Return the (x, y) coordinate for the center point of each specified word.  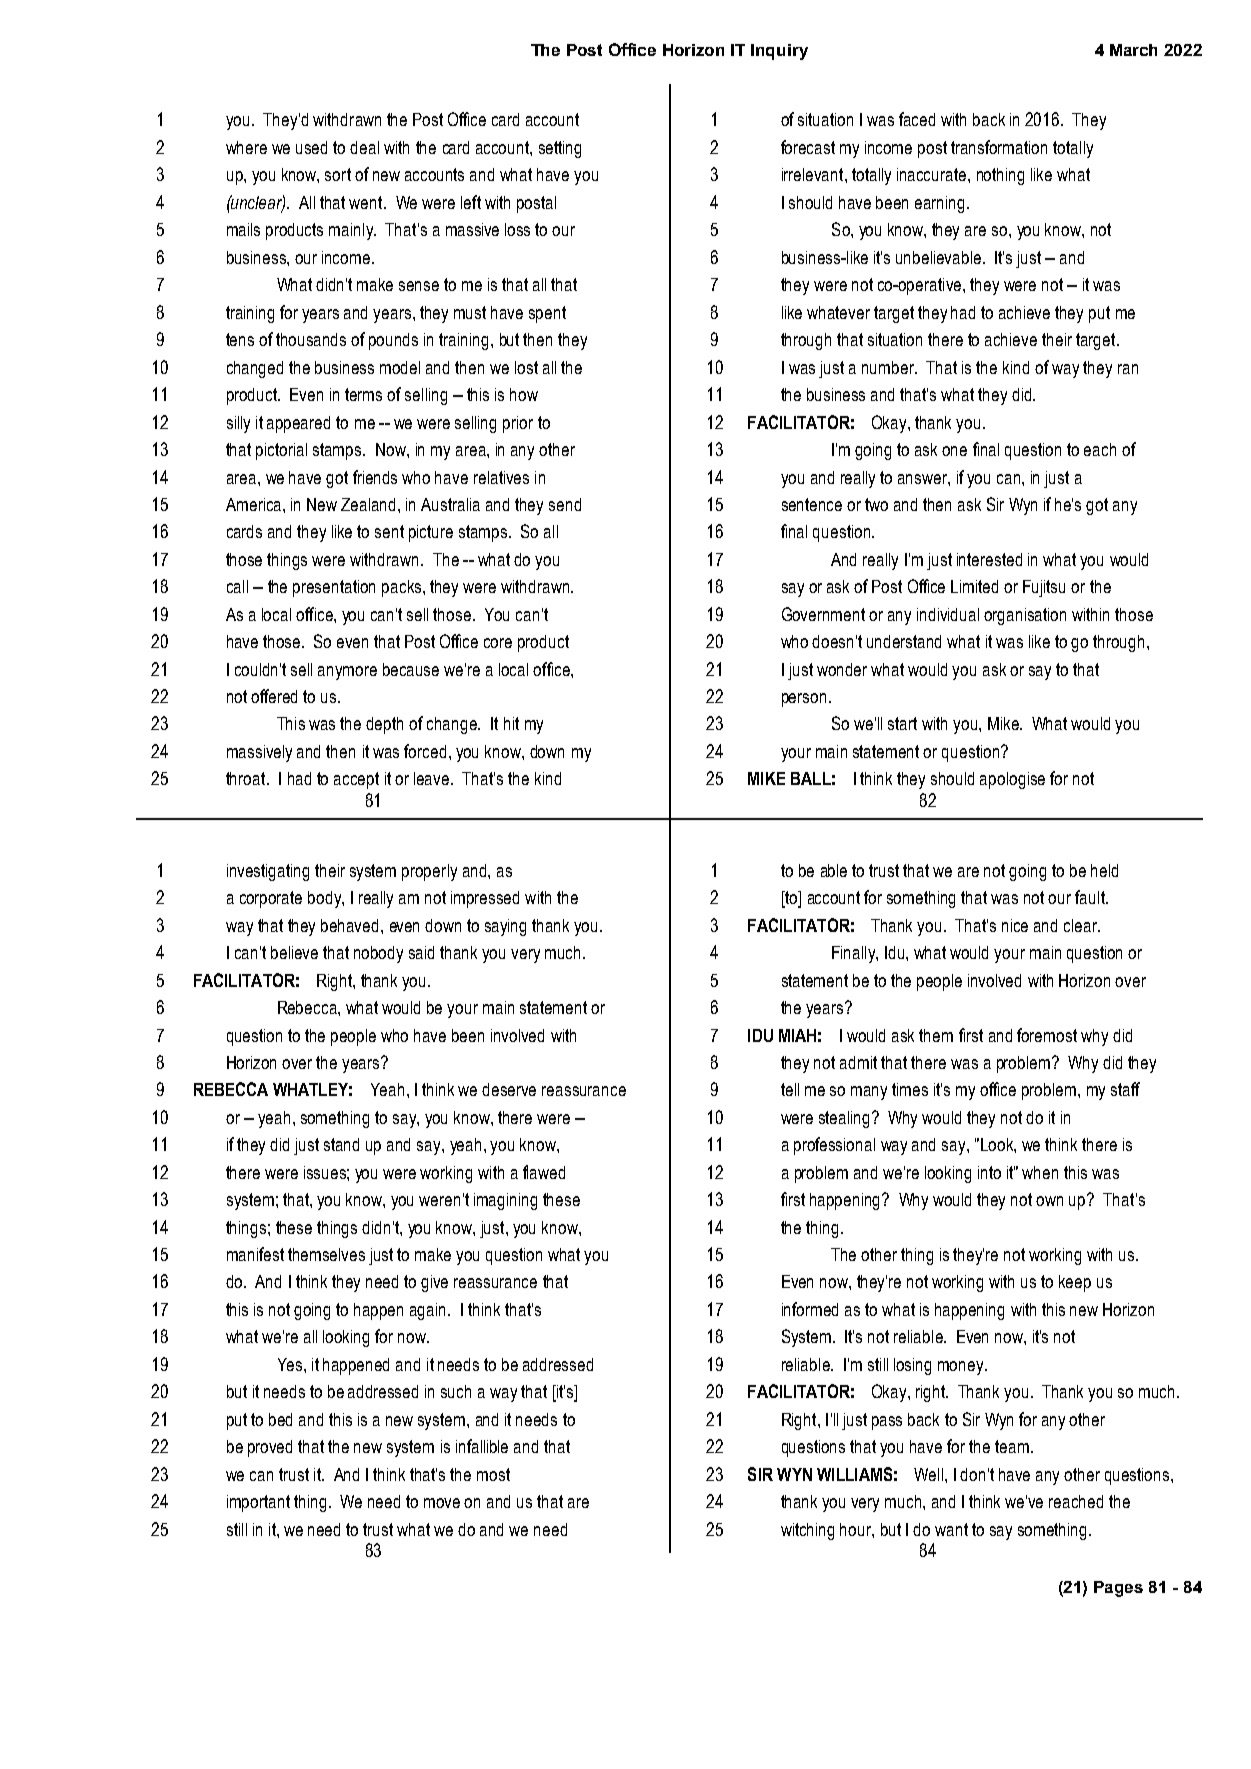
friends (375, 477)
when (1040, 1172)
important (258, 1503)
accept (356, 780)
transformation (999, 147)
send (565, 504)
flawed (544, 1172)
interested (989, 559)
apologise (1012, 780)
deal (364, 147)
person (804, 700)
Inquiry (779, 52)
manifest (255, 1254)
